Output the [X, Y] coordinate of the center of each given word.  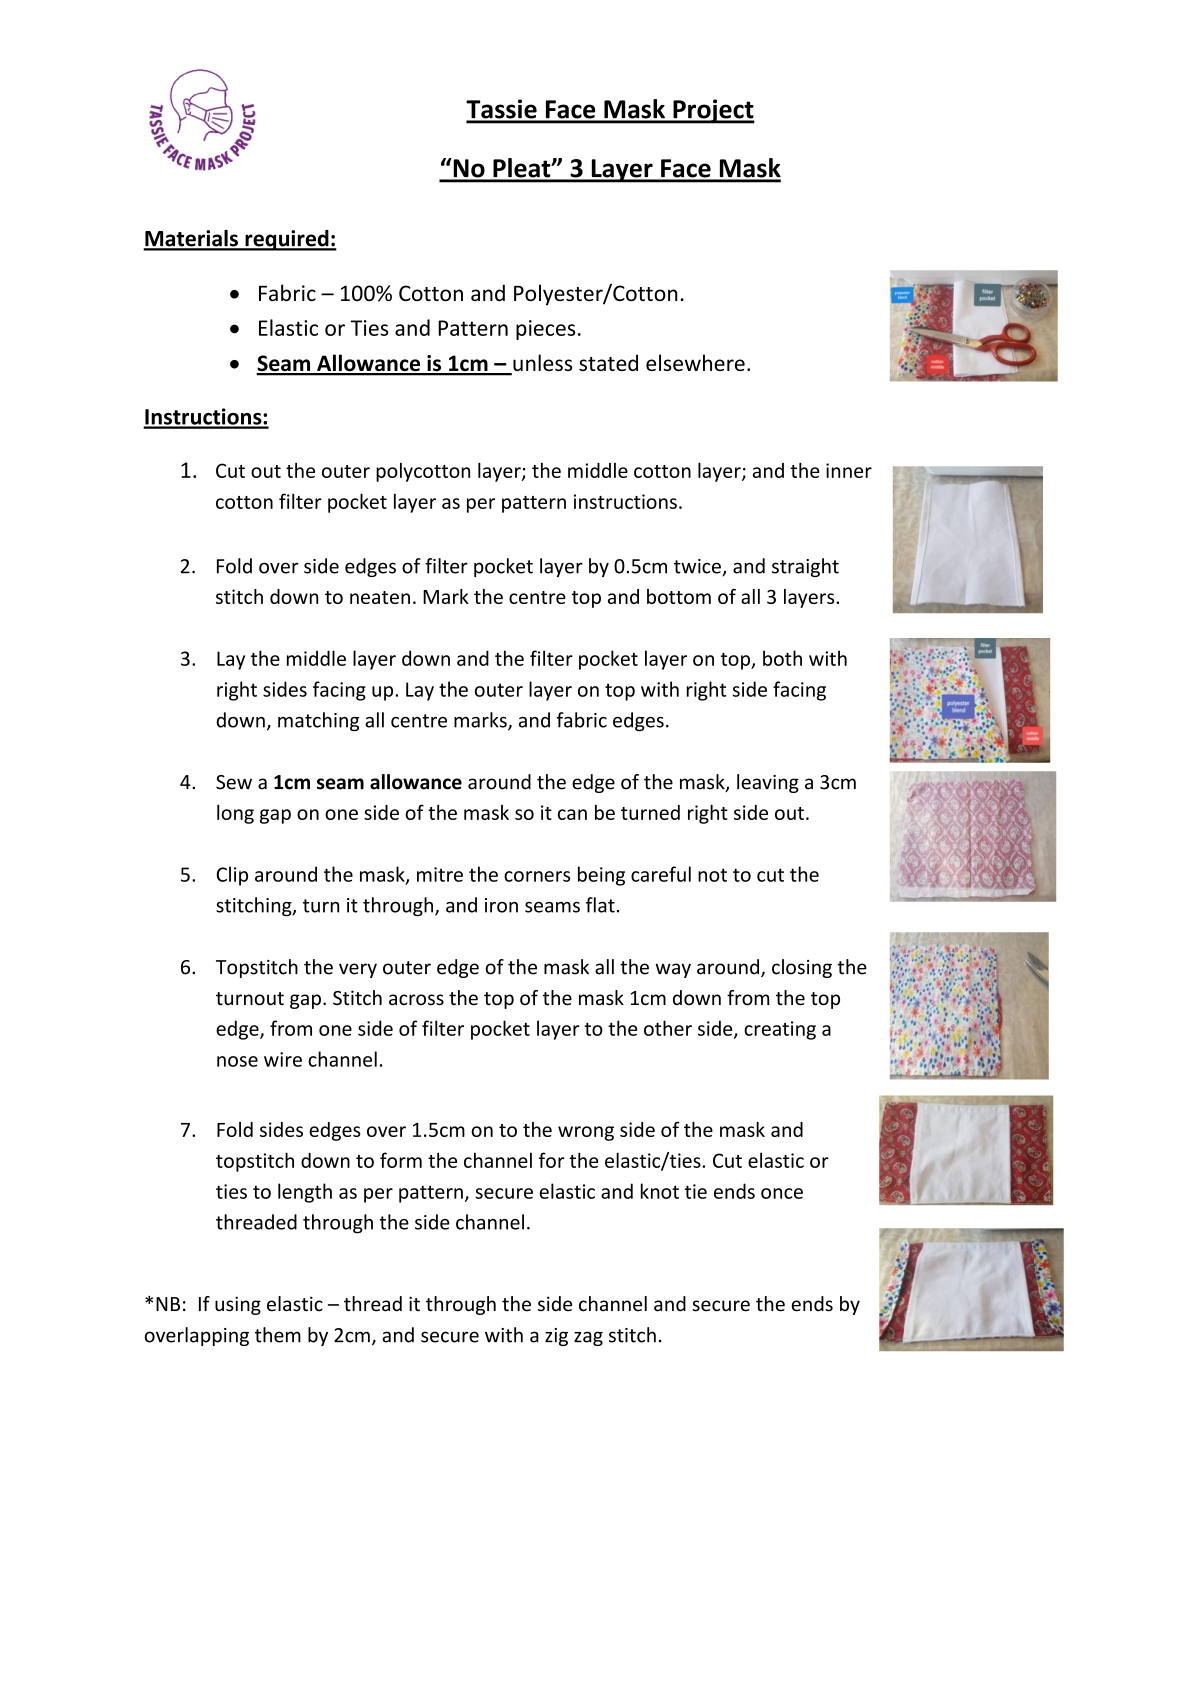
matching [318, 722]
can [572, 814]
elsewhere [695, 362]
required [287, 240]
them [278, 1335]
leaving [768, 783]
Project [713, 111]
